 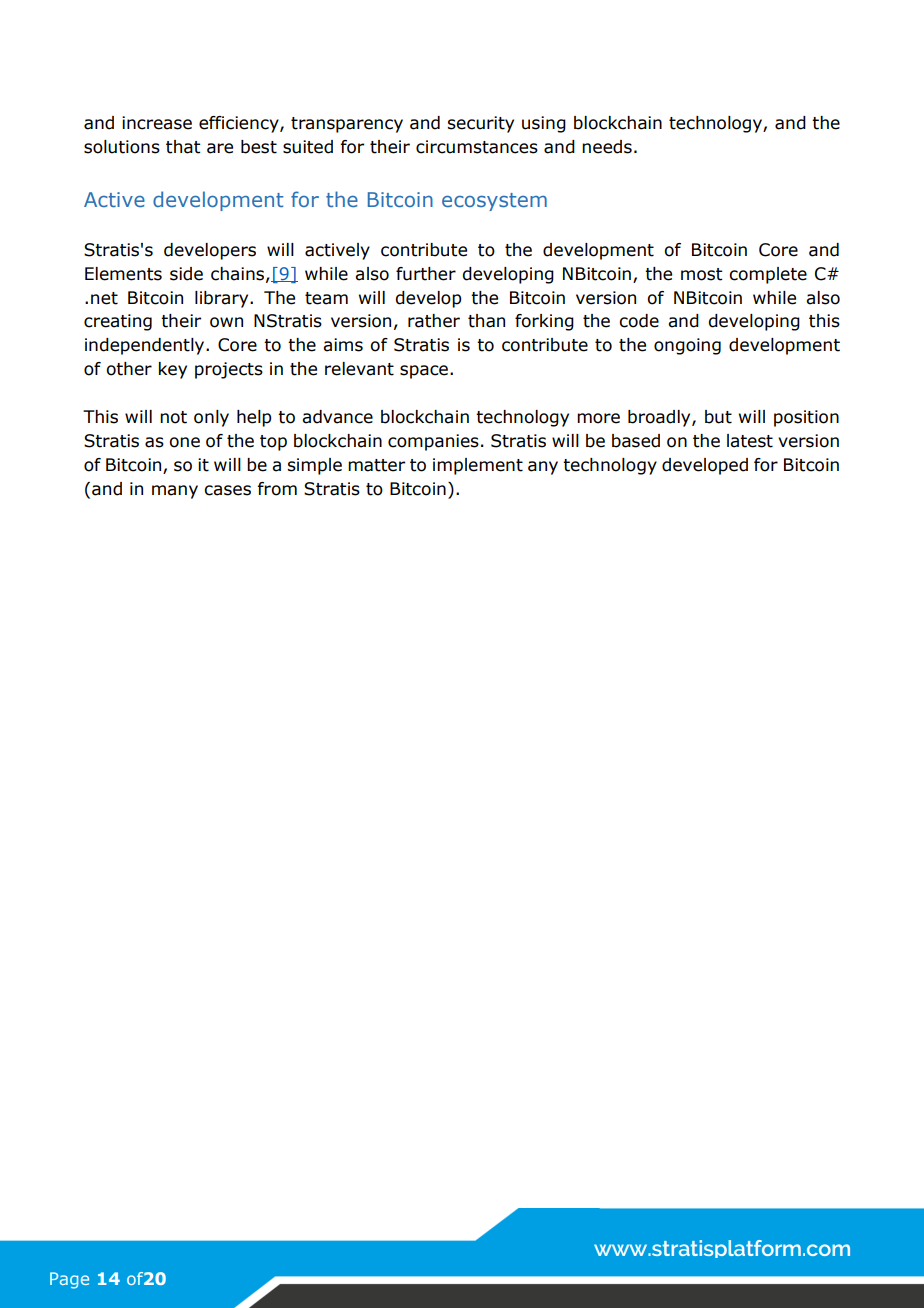 I want to click on implement, so click(x=478, y=466).
